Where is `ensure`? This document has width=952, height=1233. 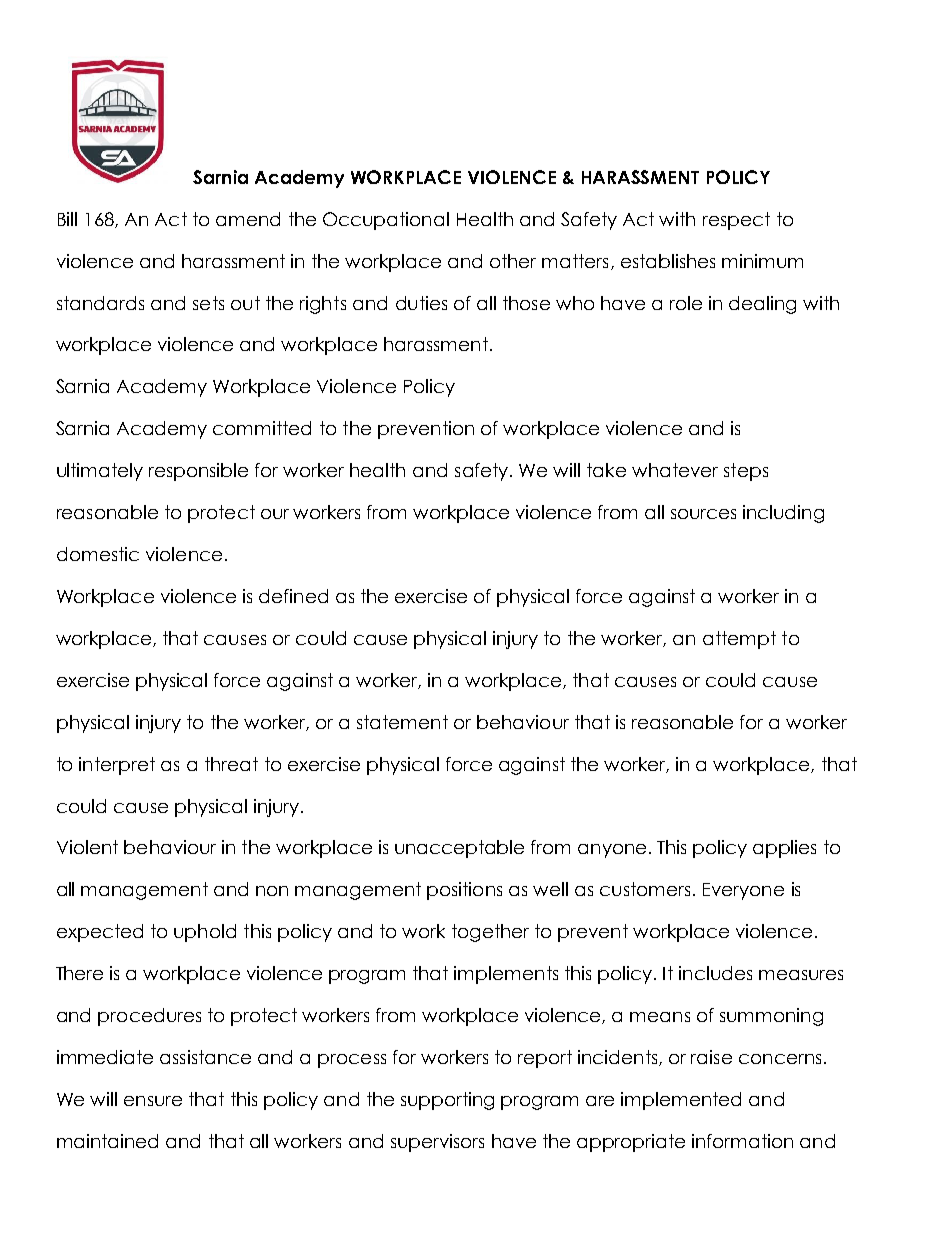
ensure is located at coordinates (153, 1101).
